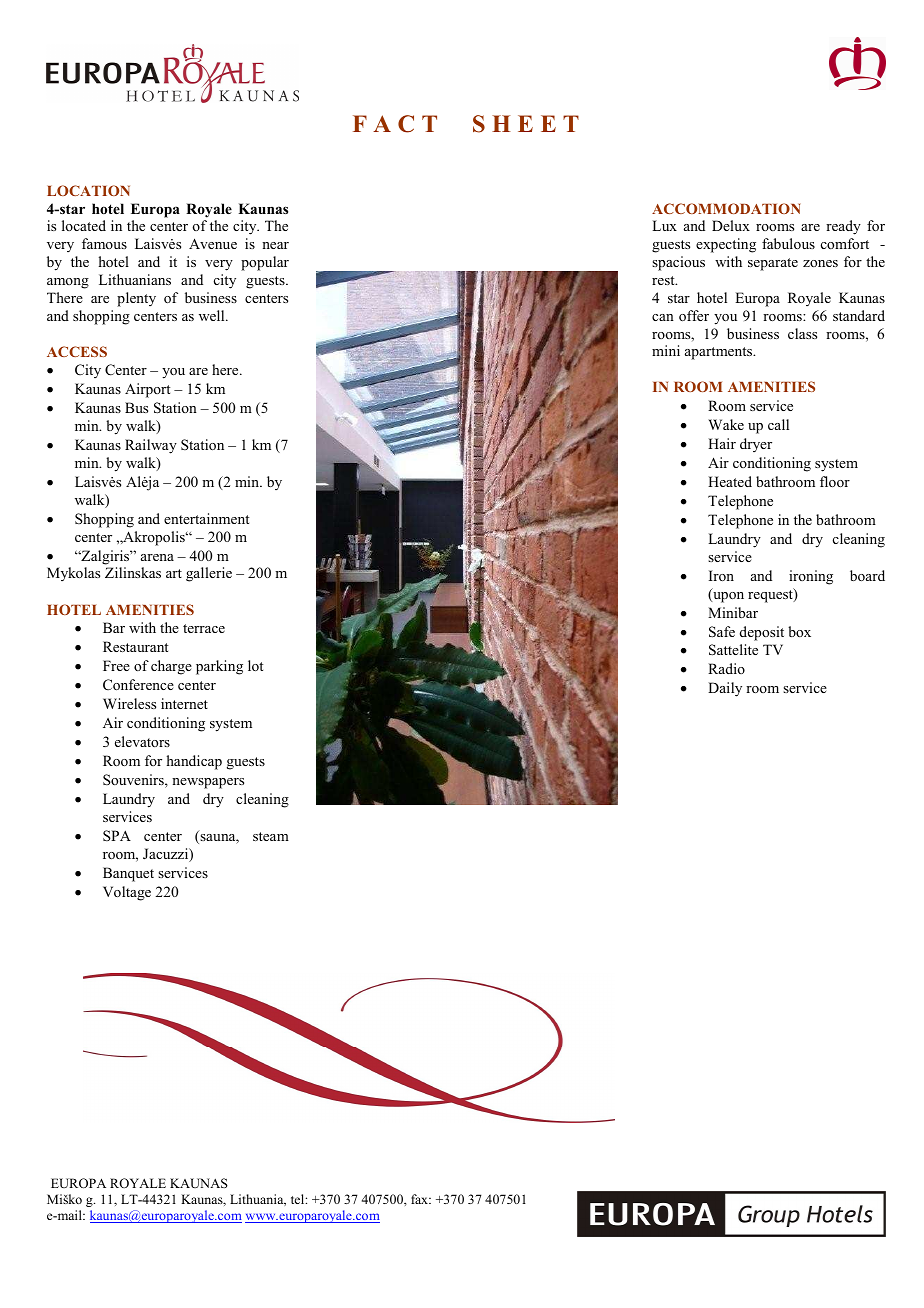 Image resolution: width=924 pixels, height=1308 pixels. Describe the element at coordinates (867, 575) in the document. I see `board` at that location.
